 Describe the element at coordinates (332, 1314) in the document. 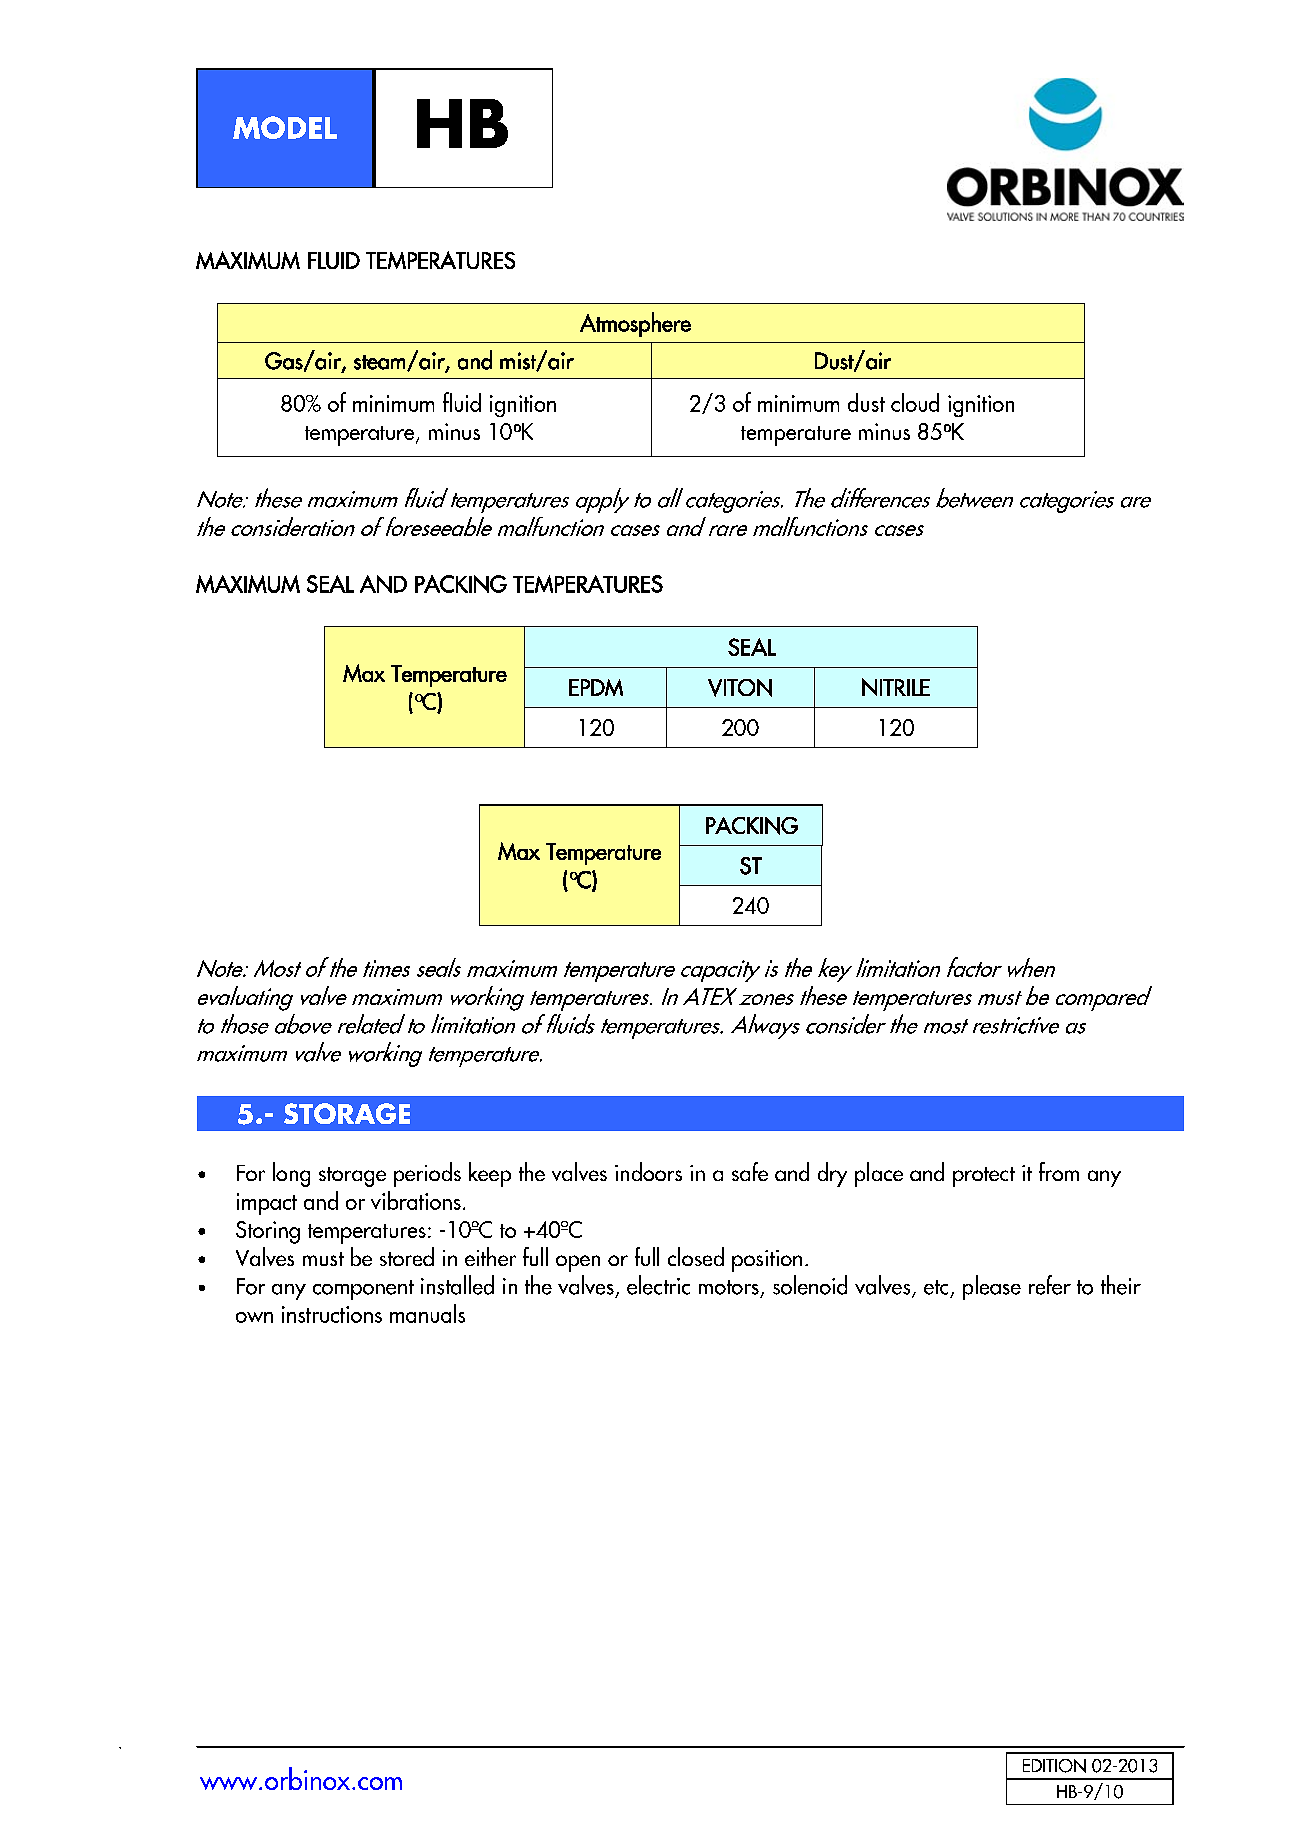

I see `instructions` at that location.
